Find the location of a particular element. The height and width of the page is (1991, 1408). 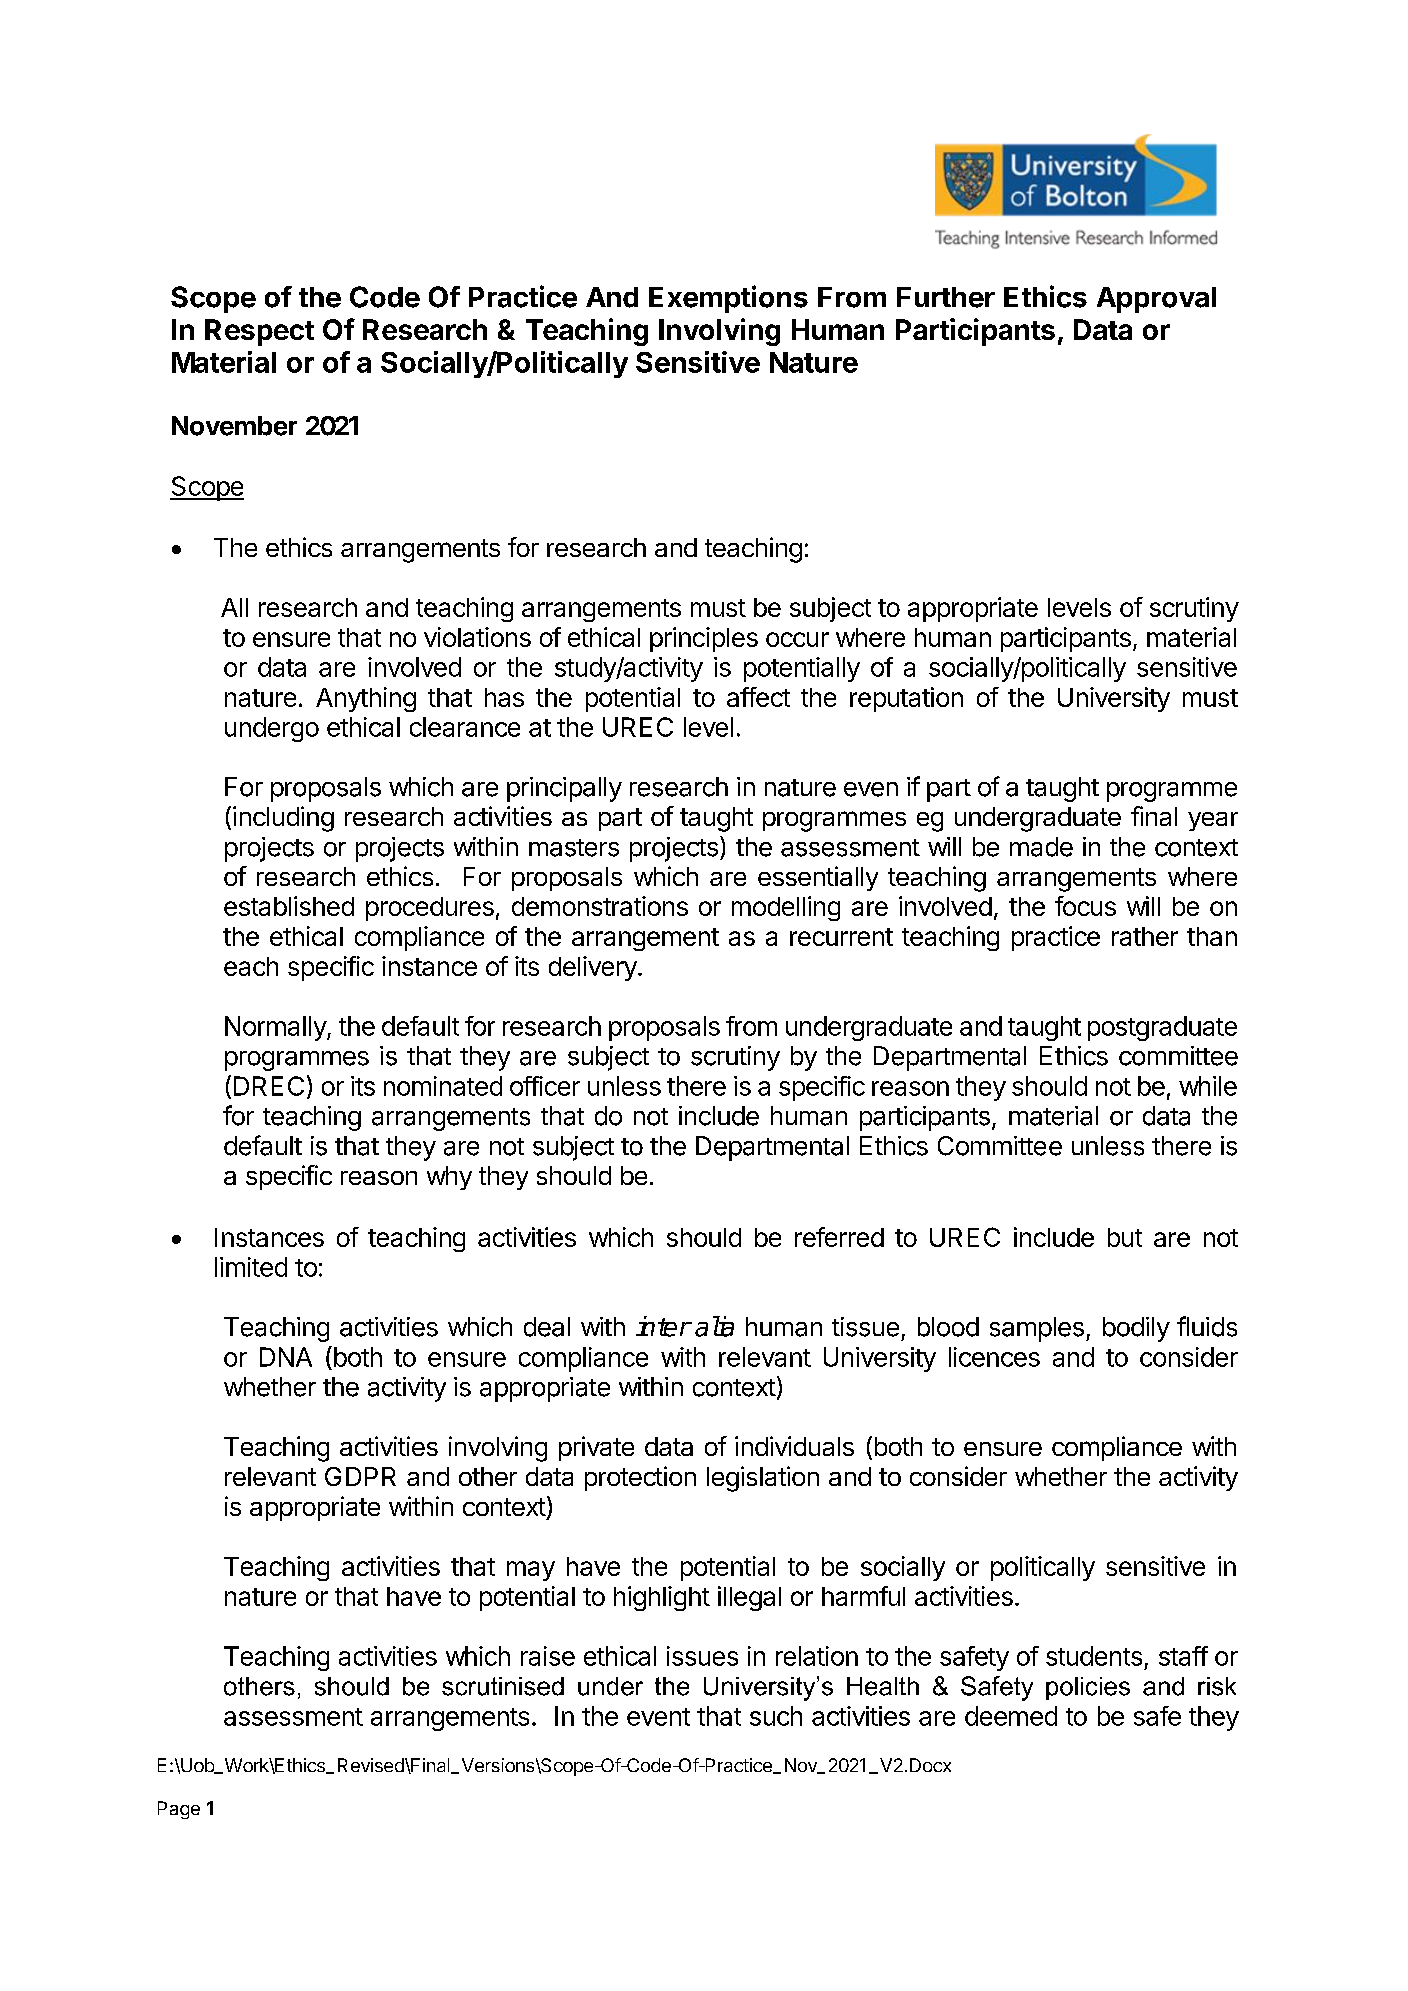

Respect is located at coordinates (259, 332).
